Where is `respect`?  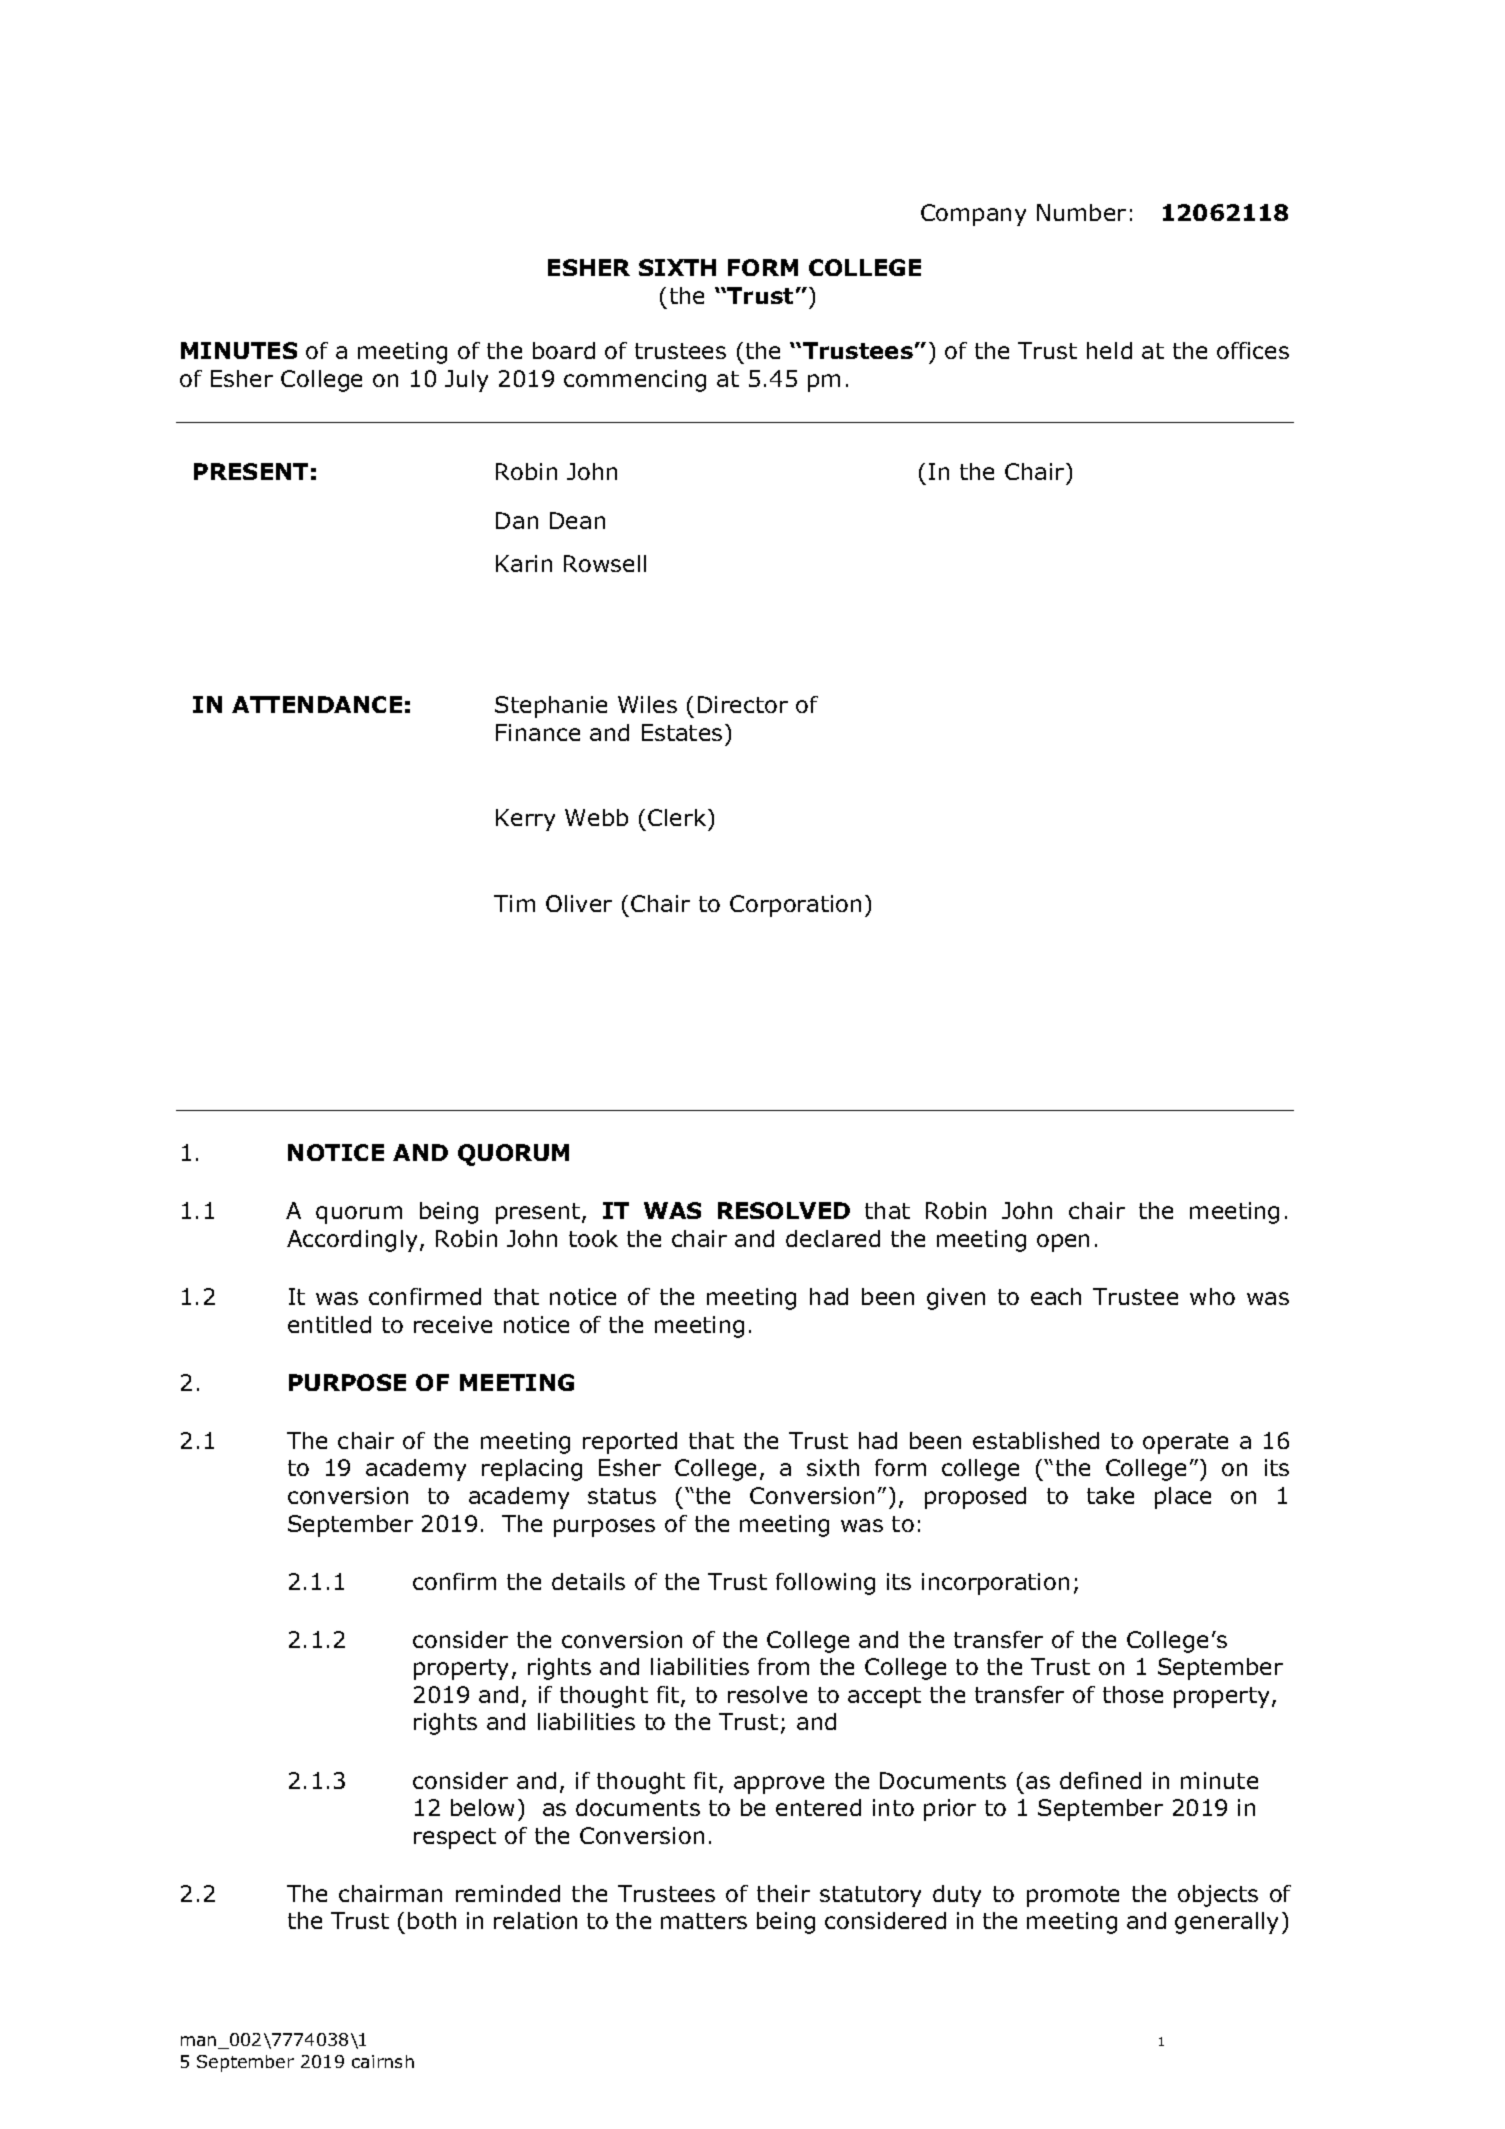 respect is located at coordinates (455, 1838).
